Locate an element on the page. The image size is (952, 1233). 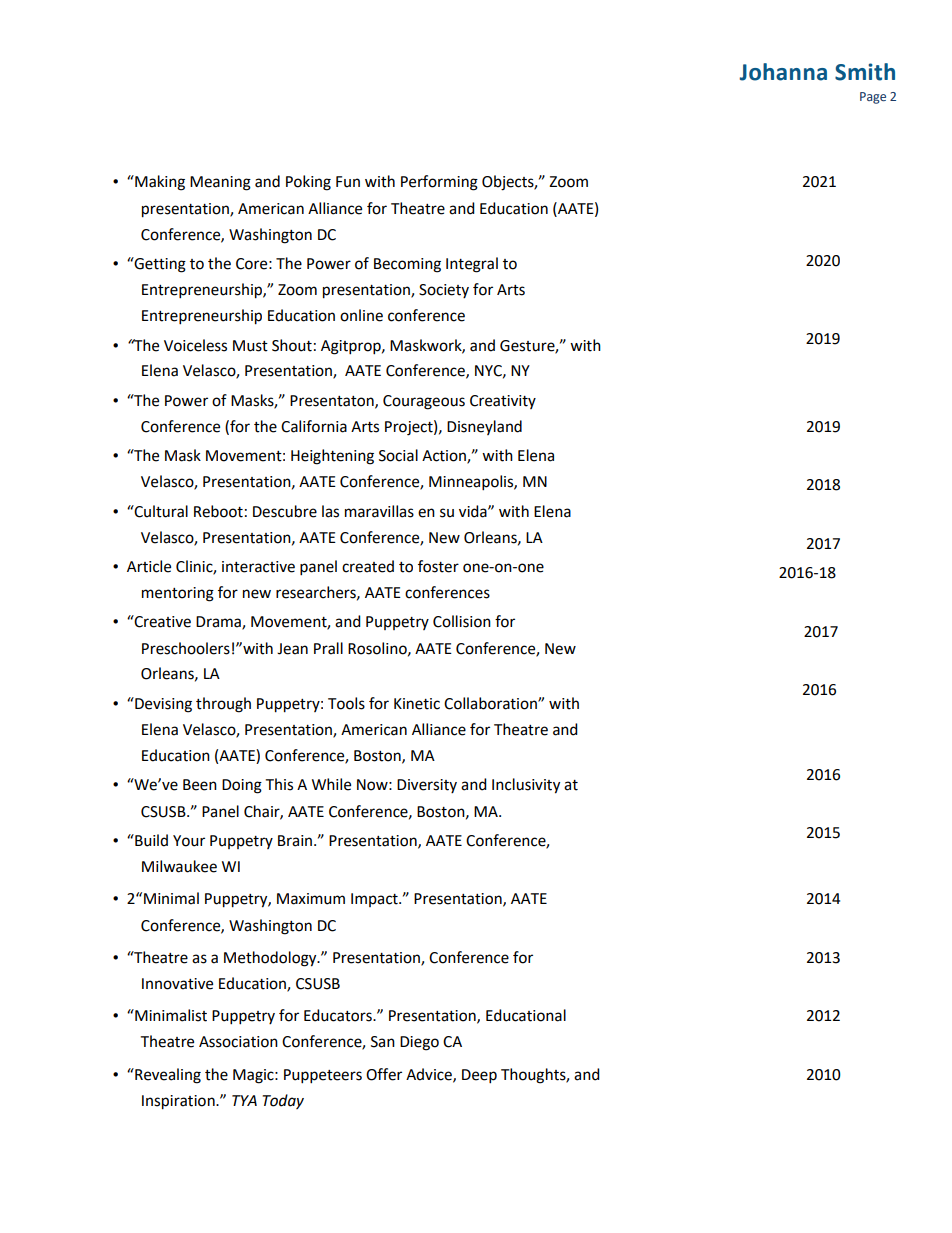
Disneyland is located at coordinates (484, 427).
